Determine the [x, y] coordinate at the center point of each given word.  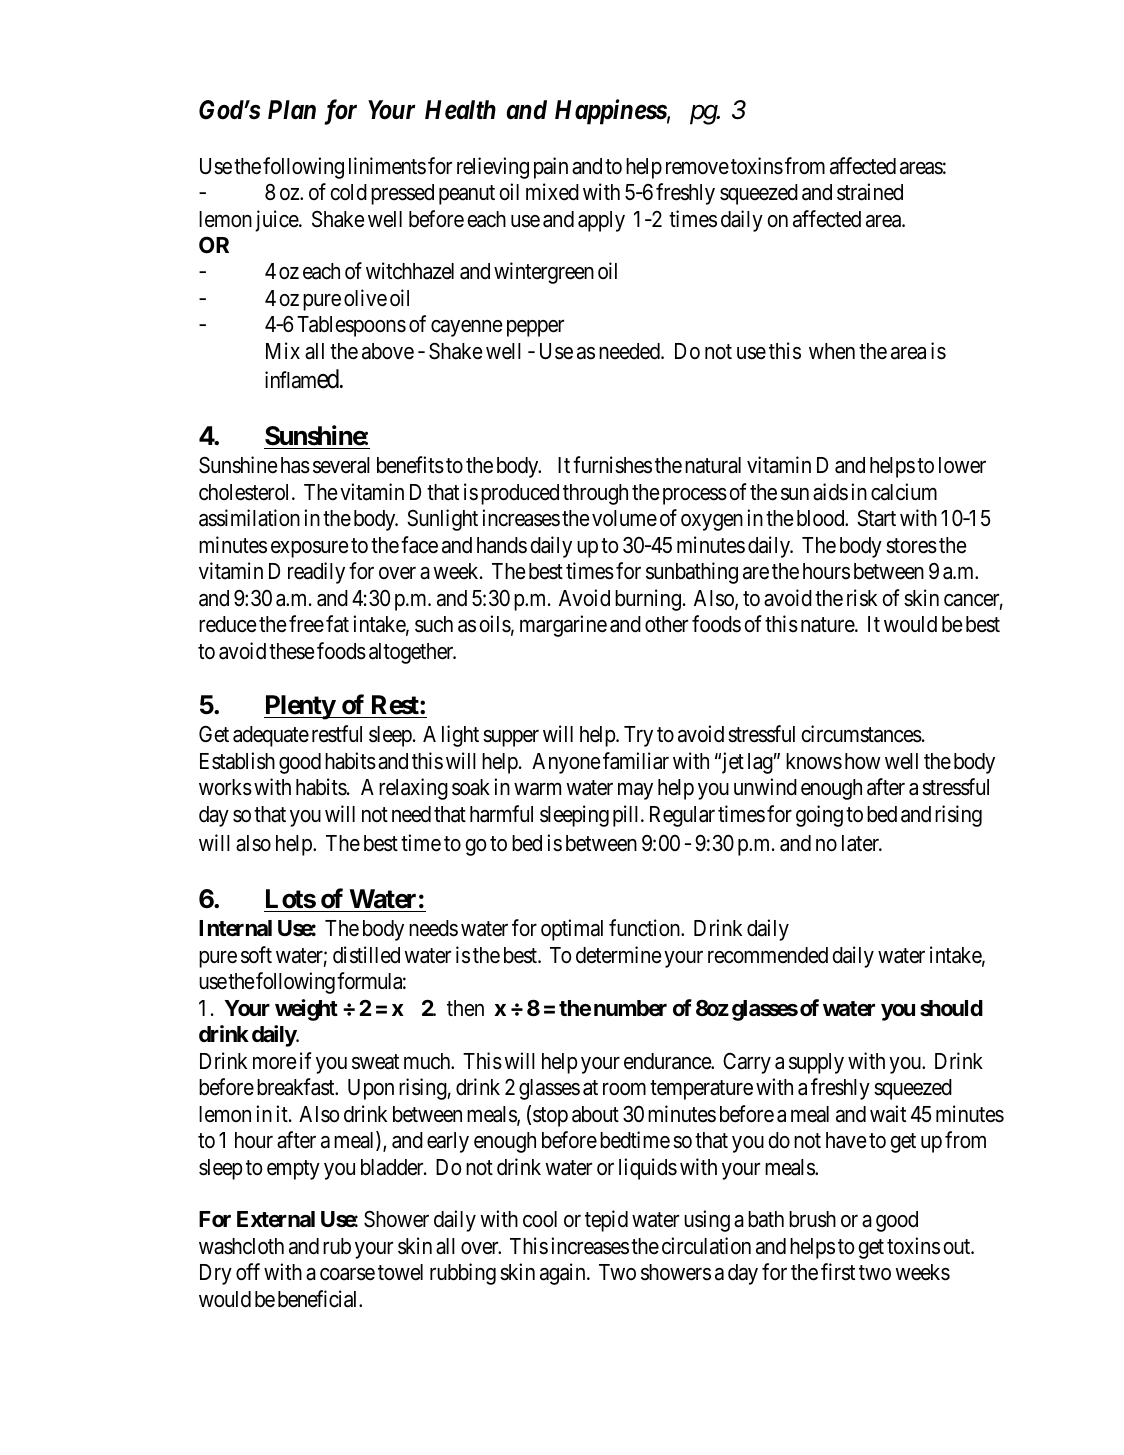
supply [816, 1063]
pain [551, 168]
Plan [292, 109]
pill [627, 816]
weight [306, 1010]
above [388, 351]
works [225, 787]
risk [862, 598]
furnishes [612, 465]
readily [316, 573]
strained [870, 192]
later [862, 843]
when [832, 351]
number [630, 1008]
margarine [563, 626]
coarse [347, 1274]
